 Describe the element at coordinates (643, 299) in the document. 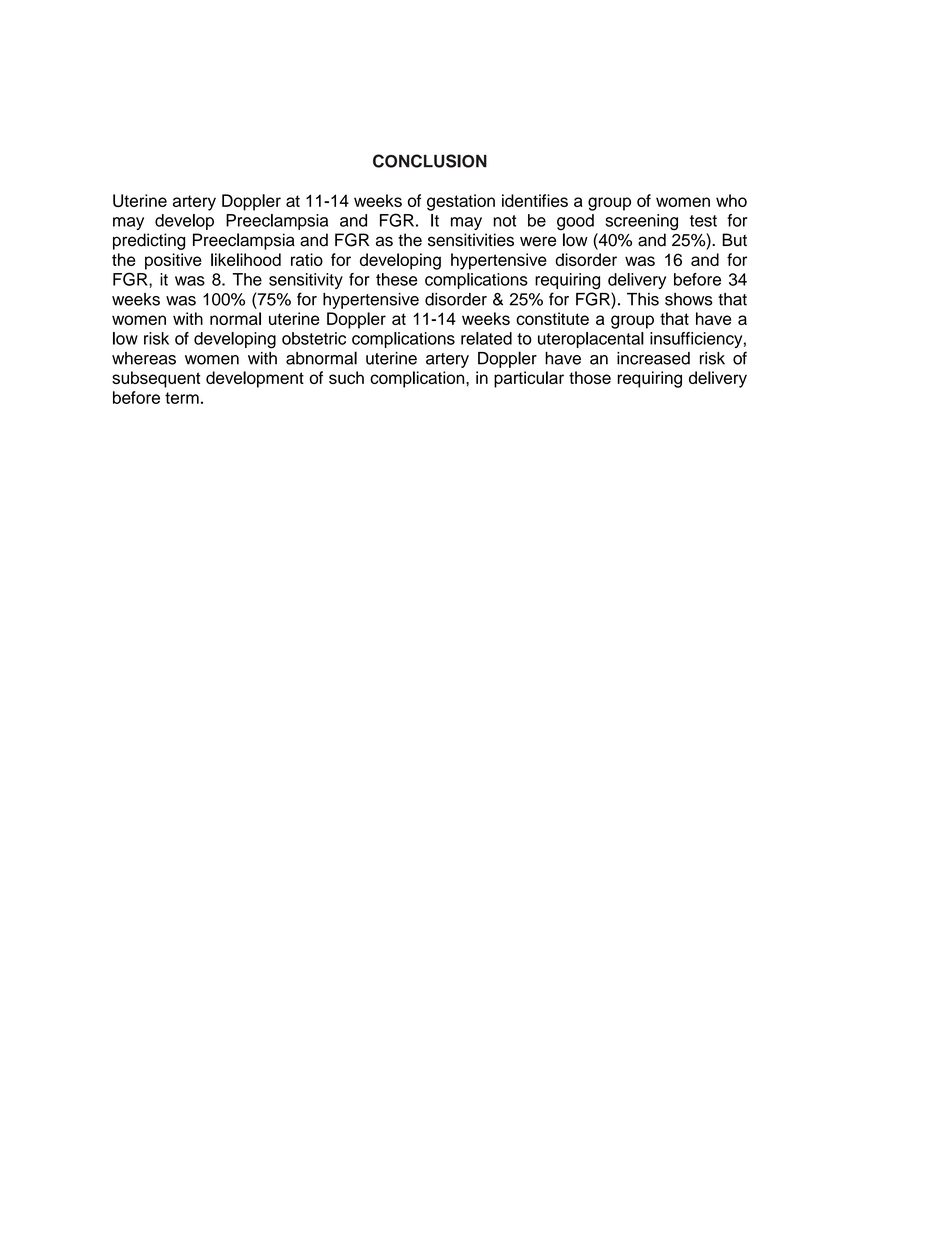

I see `This` at that location.
